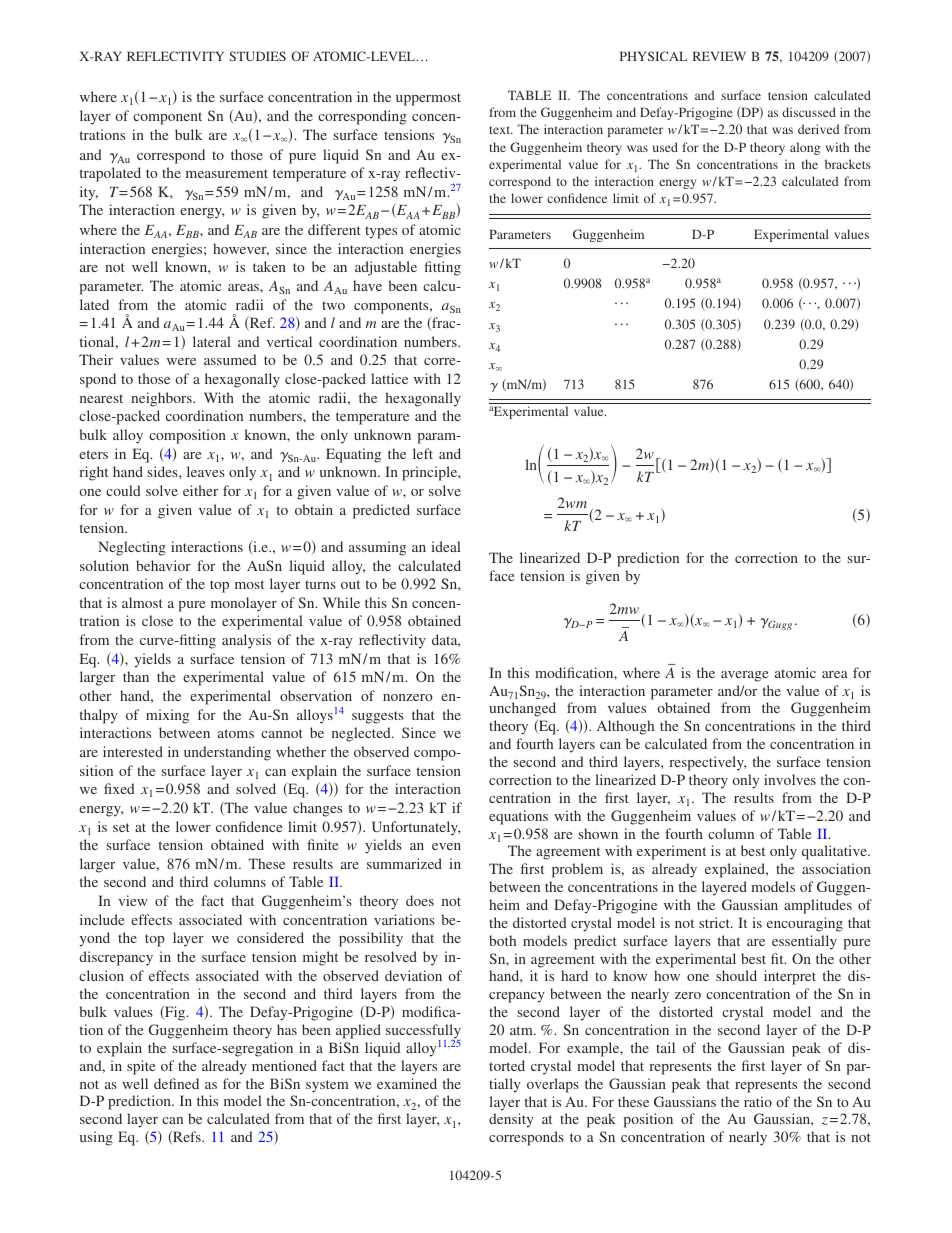 The width and height of the screenshot is (952, 1233). I want to click on text, so click(501, 130).
